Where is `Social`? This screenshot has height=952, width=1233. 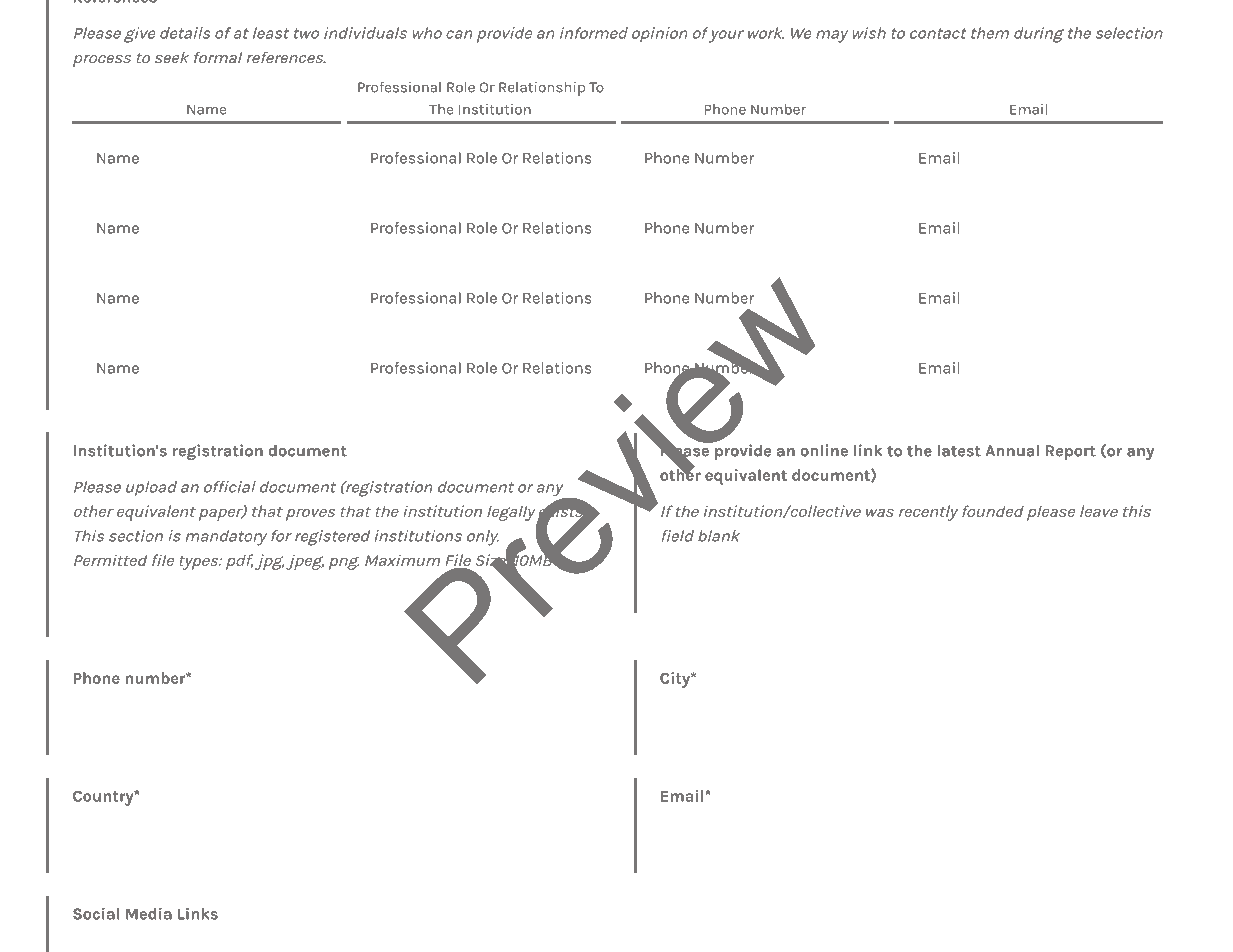
Social is located at coordinates (96, 913).
